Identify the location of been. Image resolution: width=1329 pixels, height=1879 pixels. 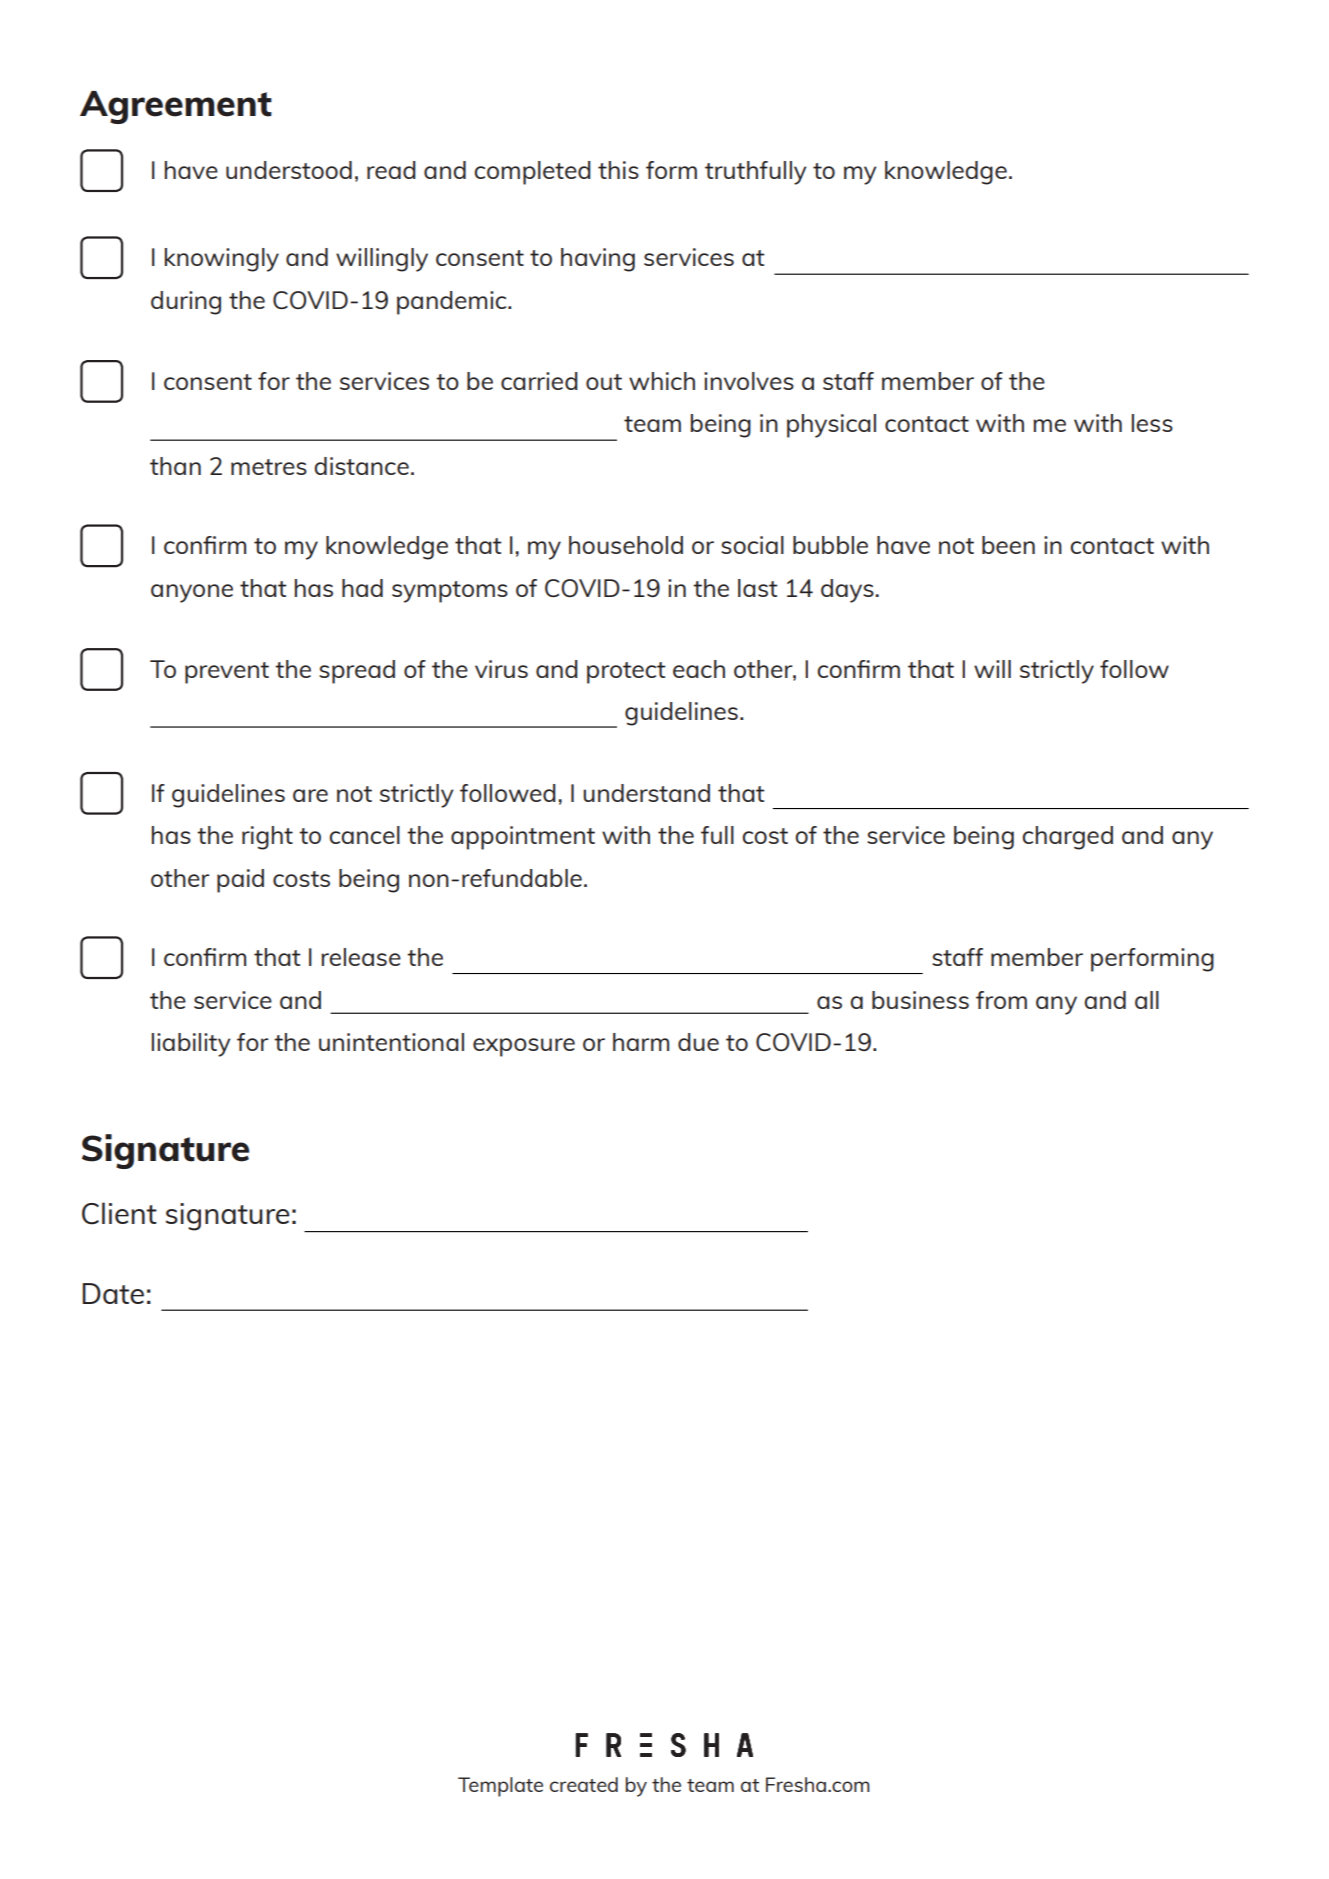
(1008, 545).
